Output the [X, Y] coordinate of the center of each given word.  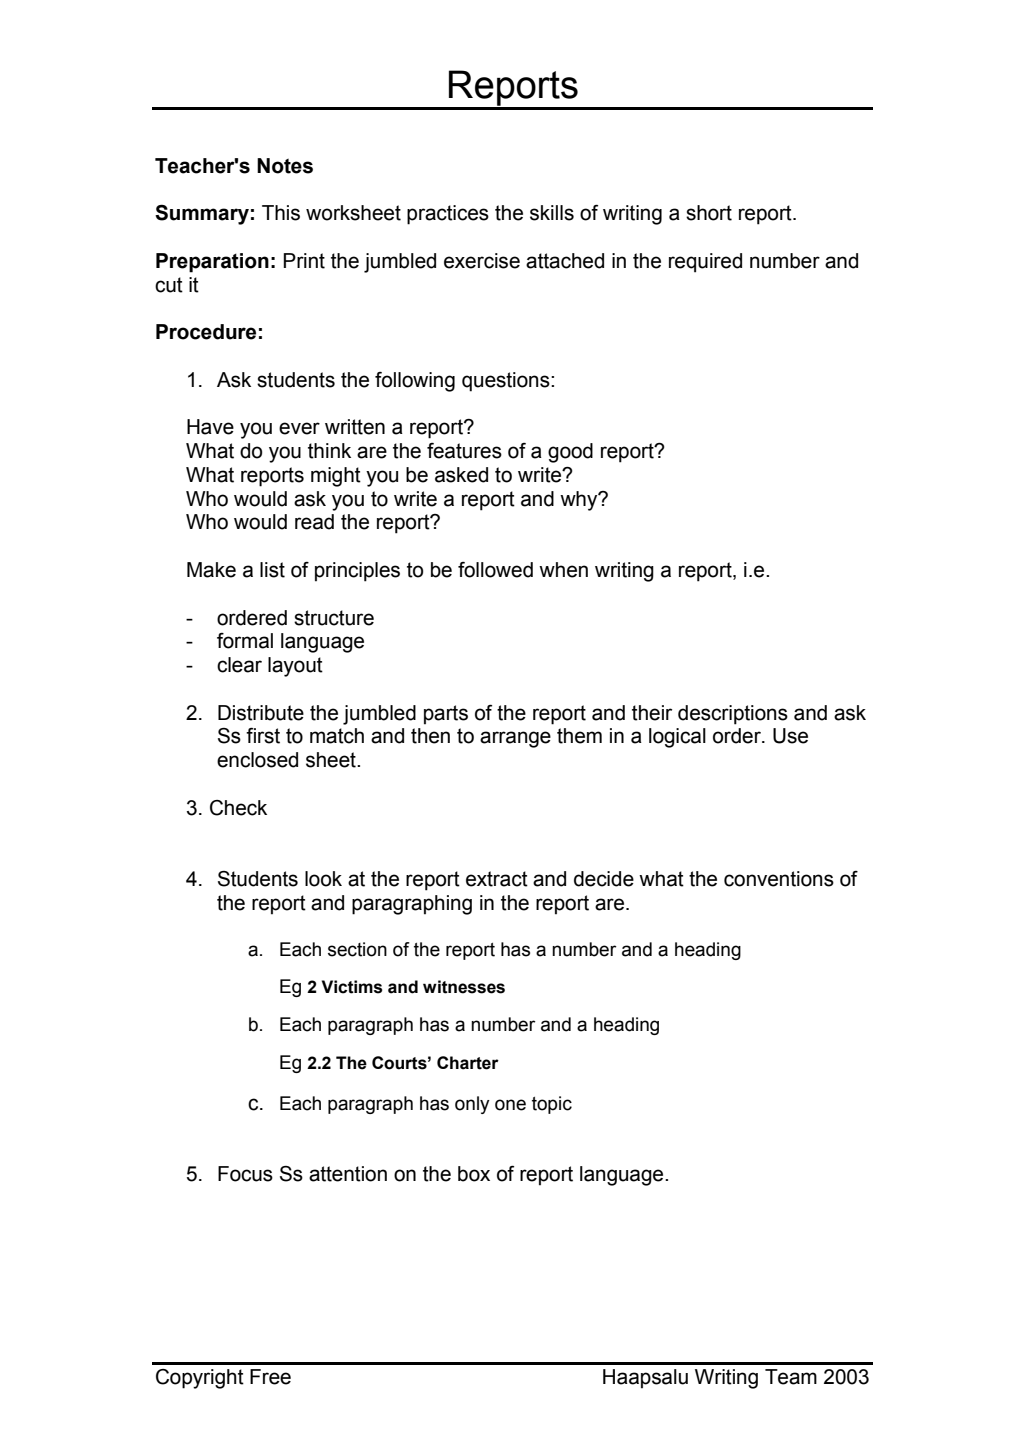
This [281, 213]
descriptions [733, 715]
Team [791, 1377]
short [709, 213]
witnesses [464, 987]
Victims [352, 987]
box [474, 1174]
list [272, 570]
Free [270, 1377]
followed [495, 570]
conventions [779, 879]
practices [448, 215]
